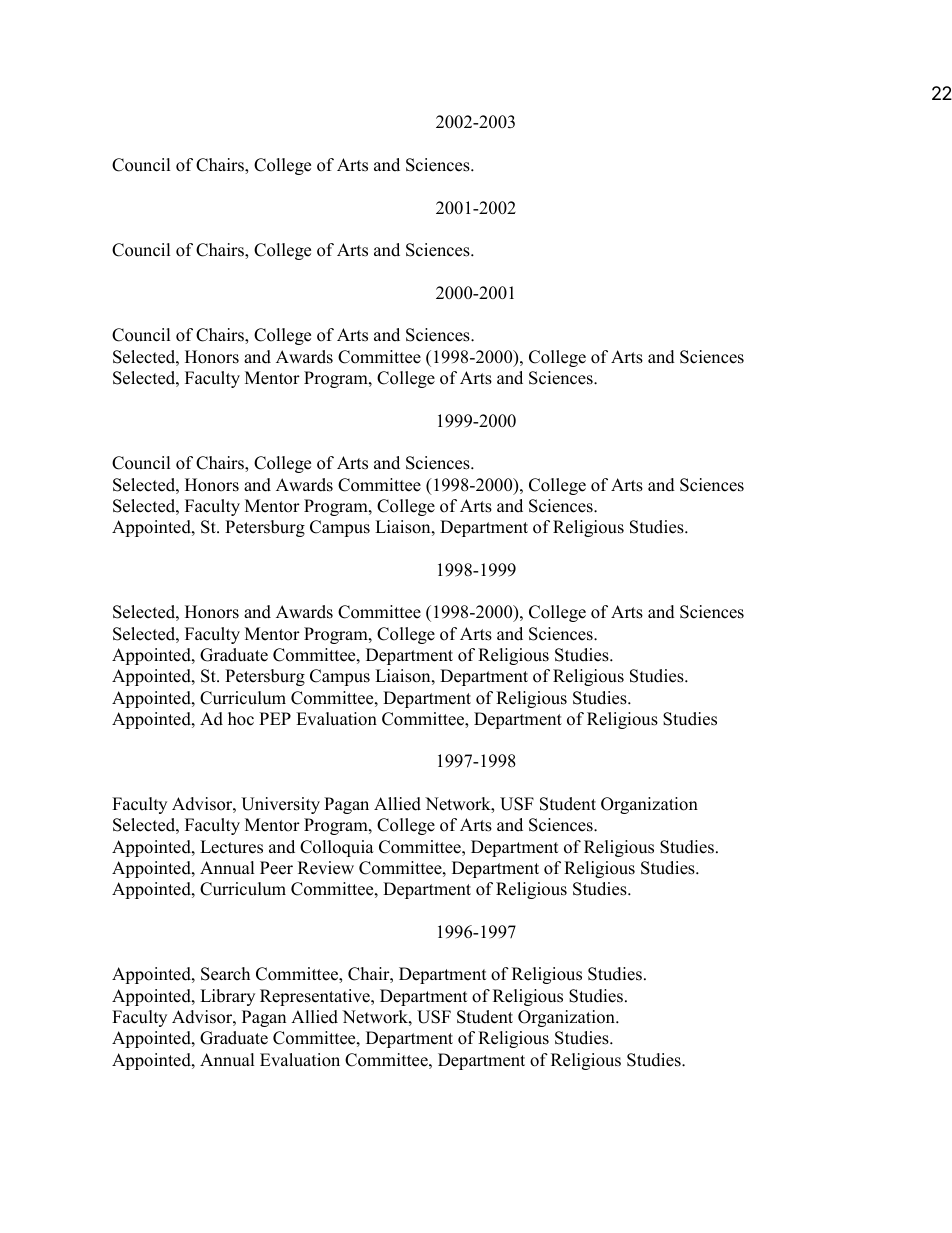  I want to click on Representative, so click(316, 997).
